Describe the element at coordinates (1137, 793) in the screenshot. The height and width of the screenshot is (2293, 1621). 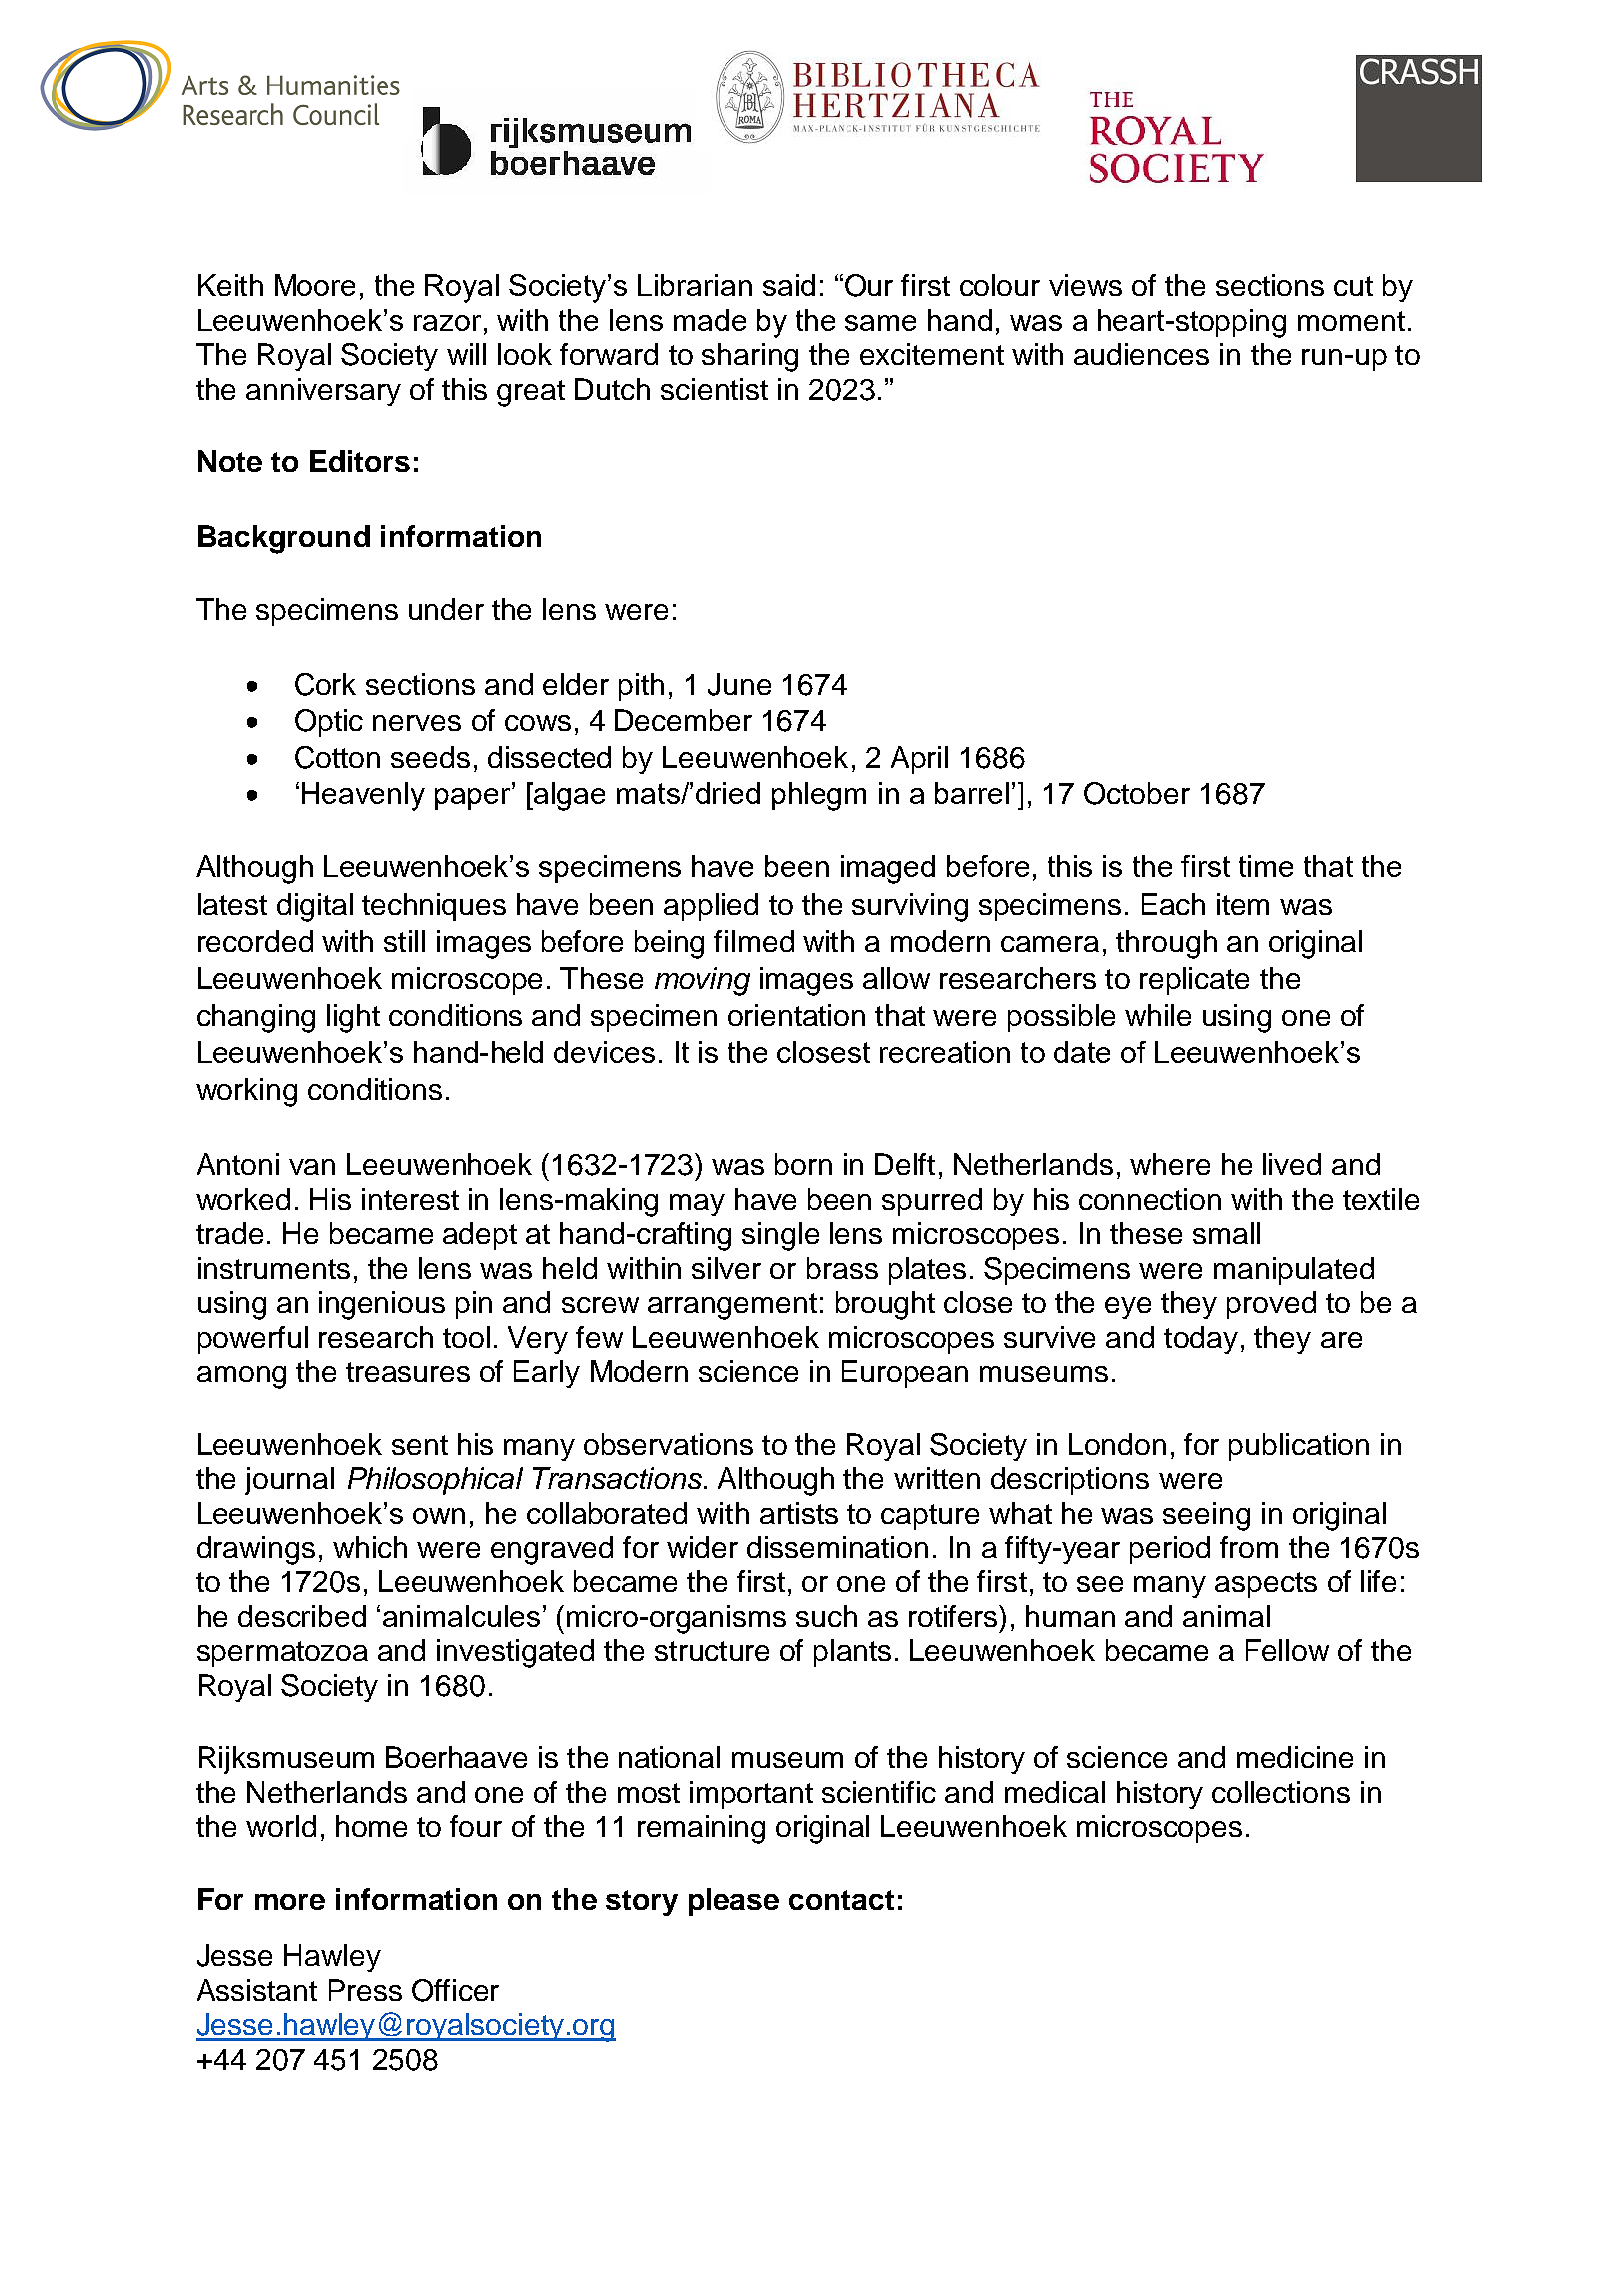
I see `October` at that location.
